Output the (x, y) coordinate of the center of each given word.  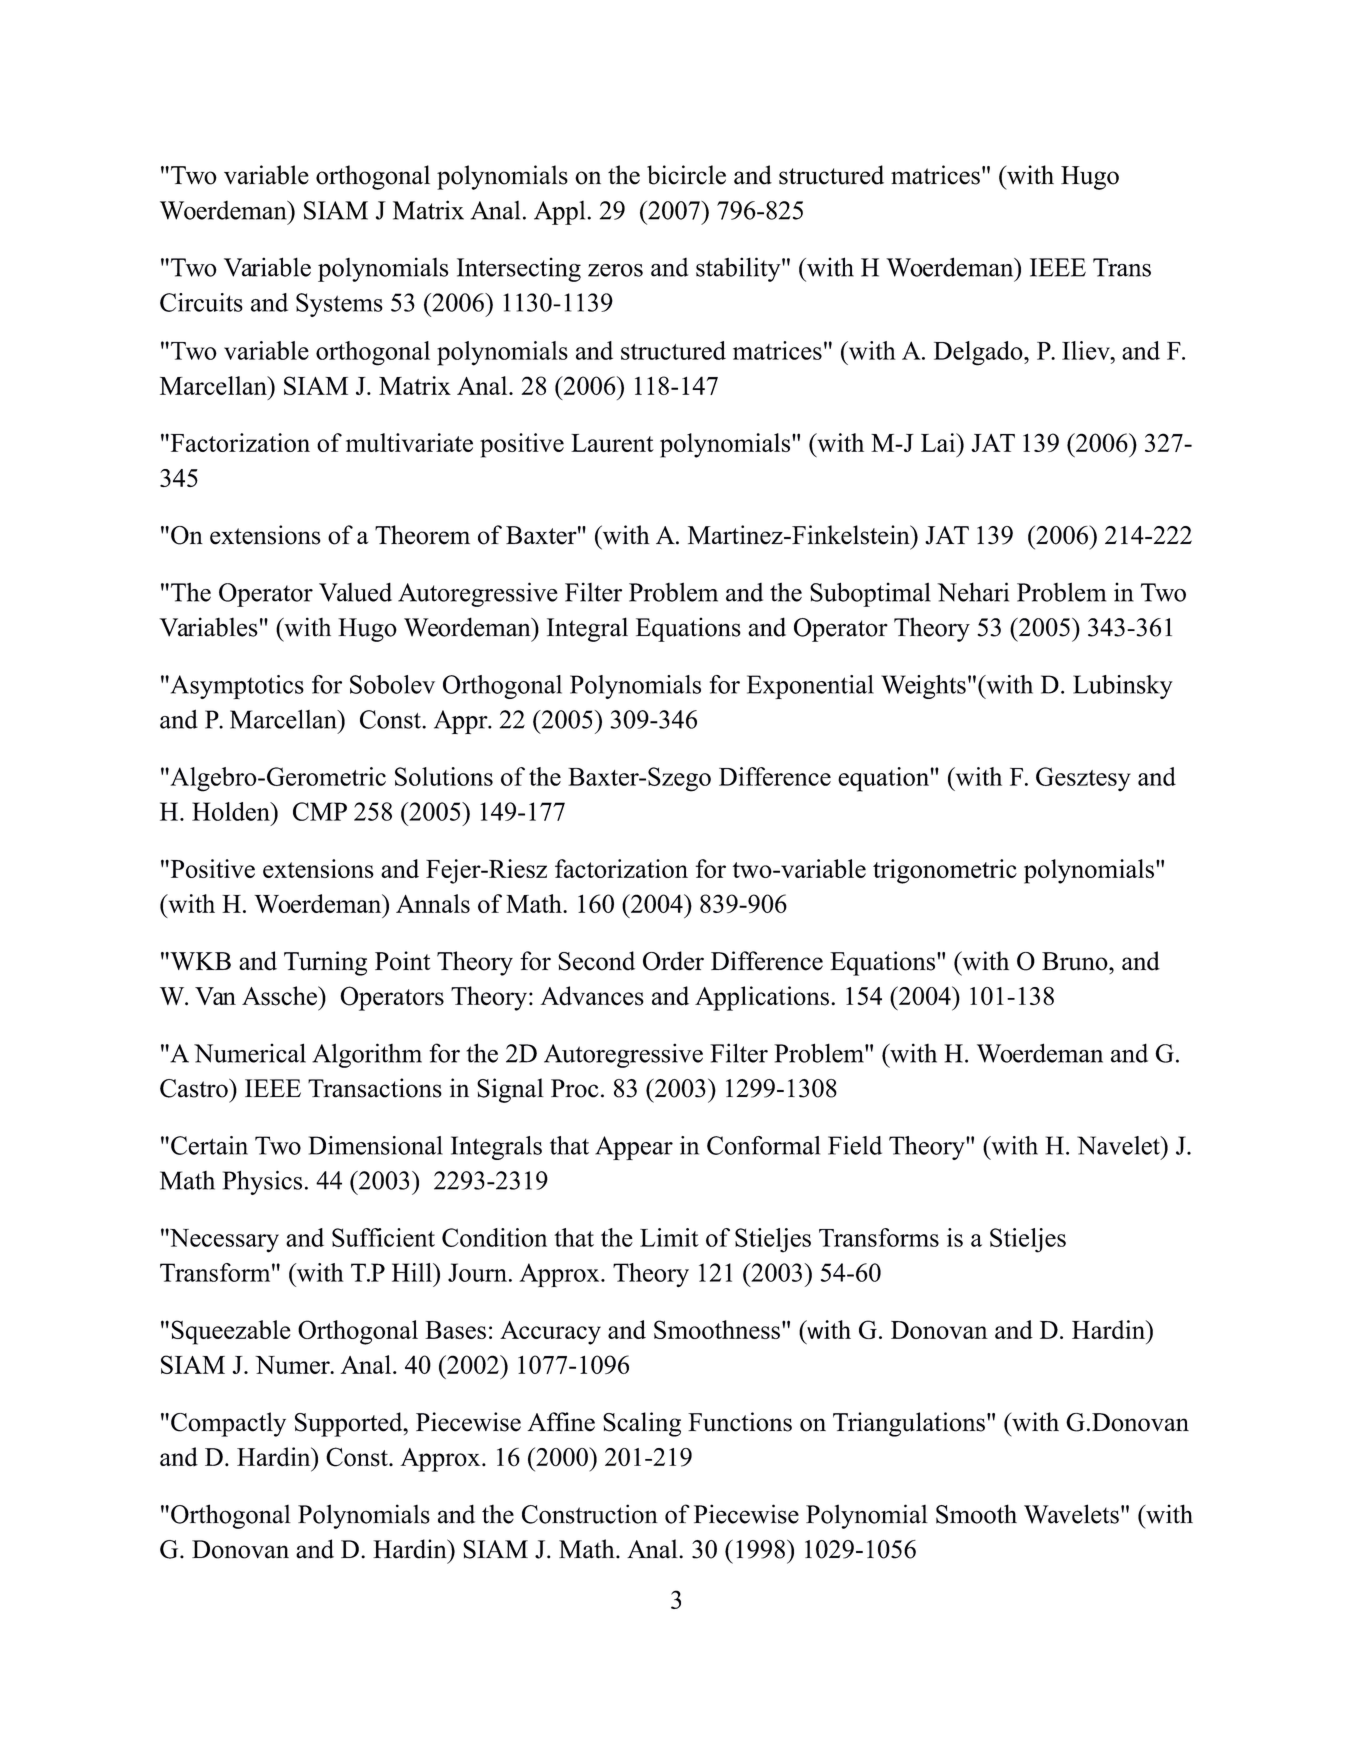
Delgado (979, 353)
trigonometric (945, 871)
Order (673, 961)
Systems (339, 305)
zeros (615, 270)
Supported (350, 1424)
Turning (325, 963)
